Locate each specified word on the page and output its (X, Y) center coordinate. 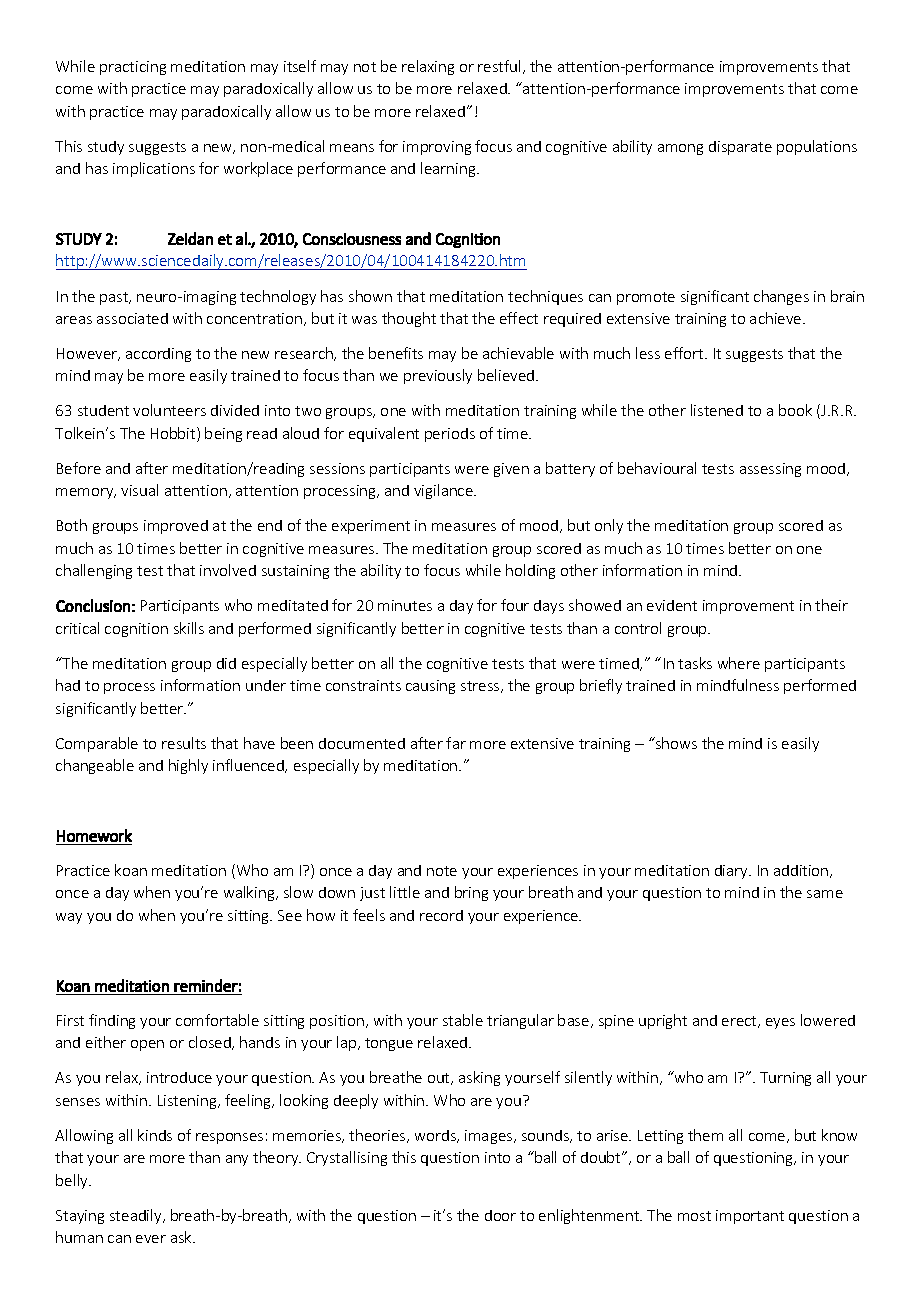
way (69, 918)
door (500, 1215)
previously (438, 376)
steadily (137, 1216)
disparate (740, 148)
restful (499, 66)
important (750, 1217)
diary (732, 872)
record (441, 915)
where (739, 663)
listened (717, 410)
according (158, 355)
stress (481, 687)
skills (189, 628)
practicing (133, 68)
